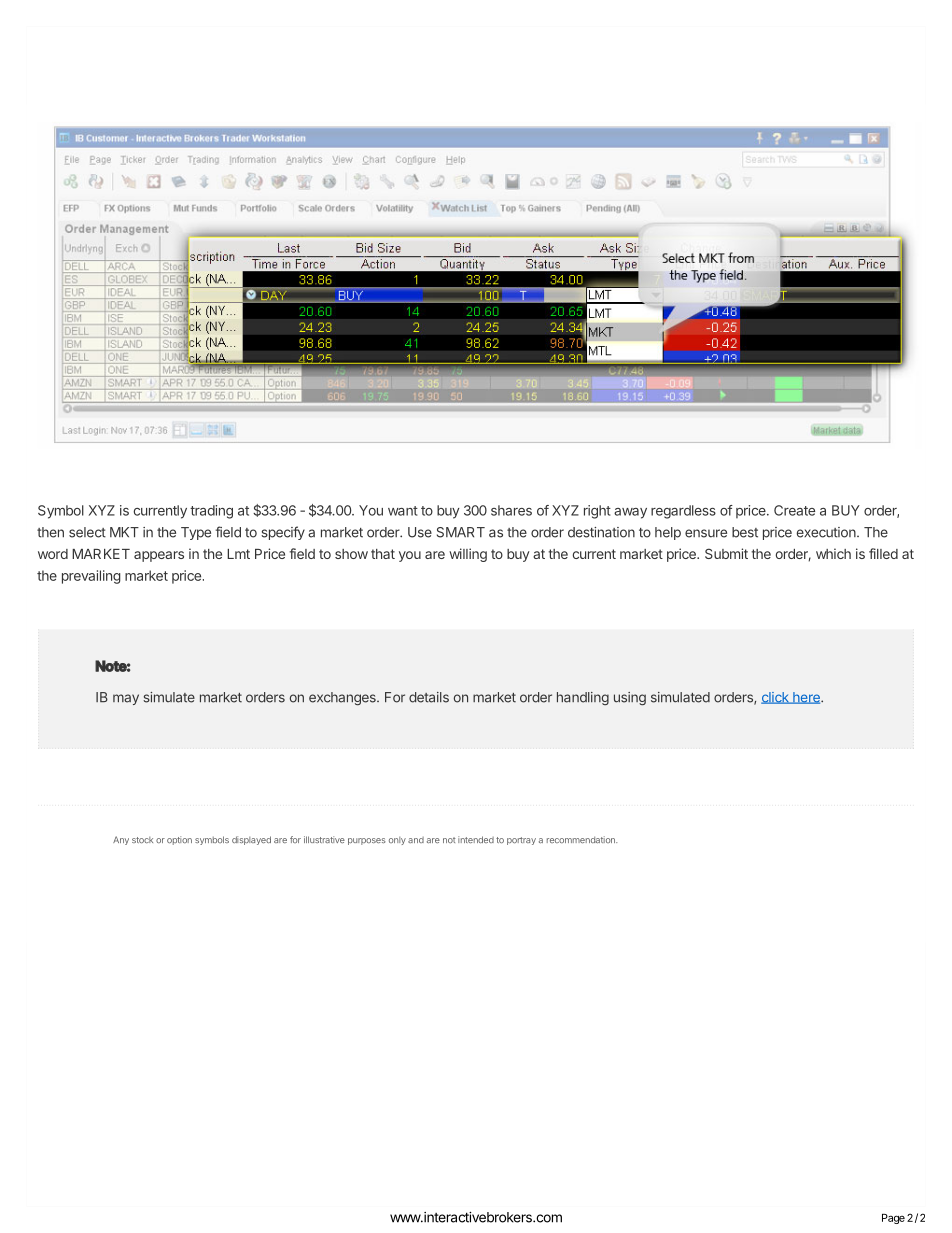 The image size is (952, 1233). What do you see at coordinates (476, 839) in the screenshot?
I see `intended` at bounding box center [476, 839].
